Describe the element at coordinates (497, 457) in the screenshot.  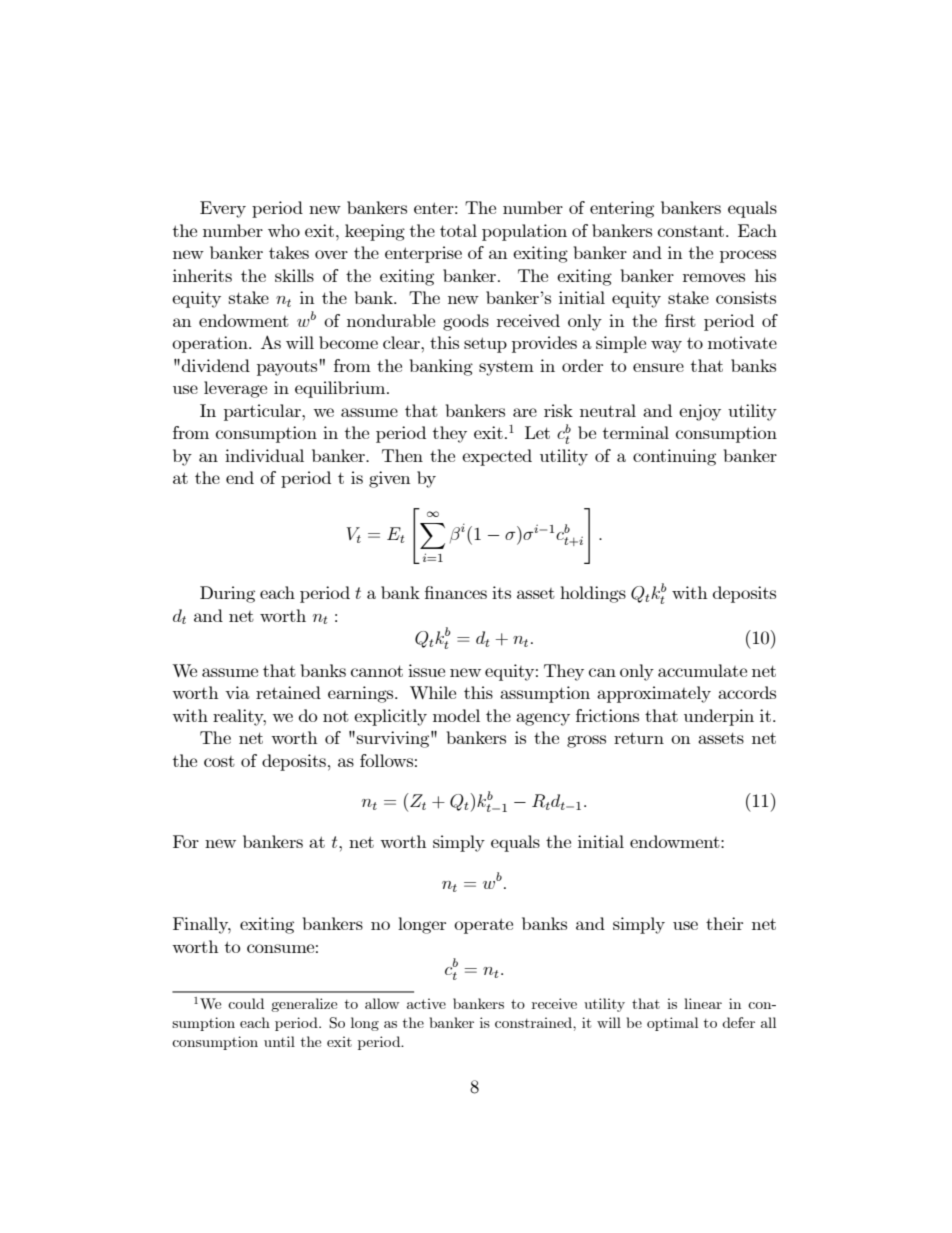
I see `expected` at that location.
